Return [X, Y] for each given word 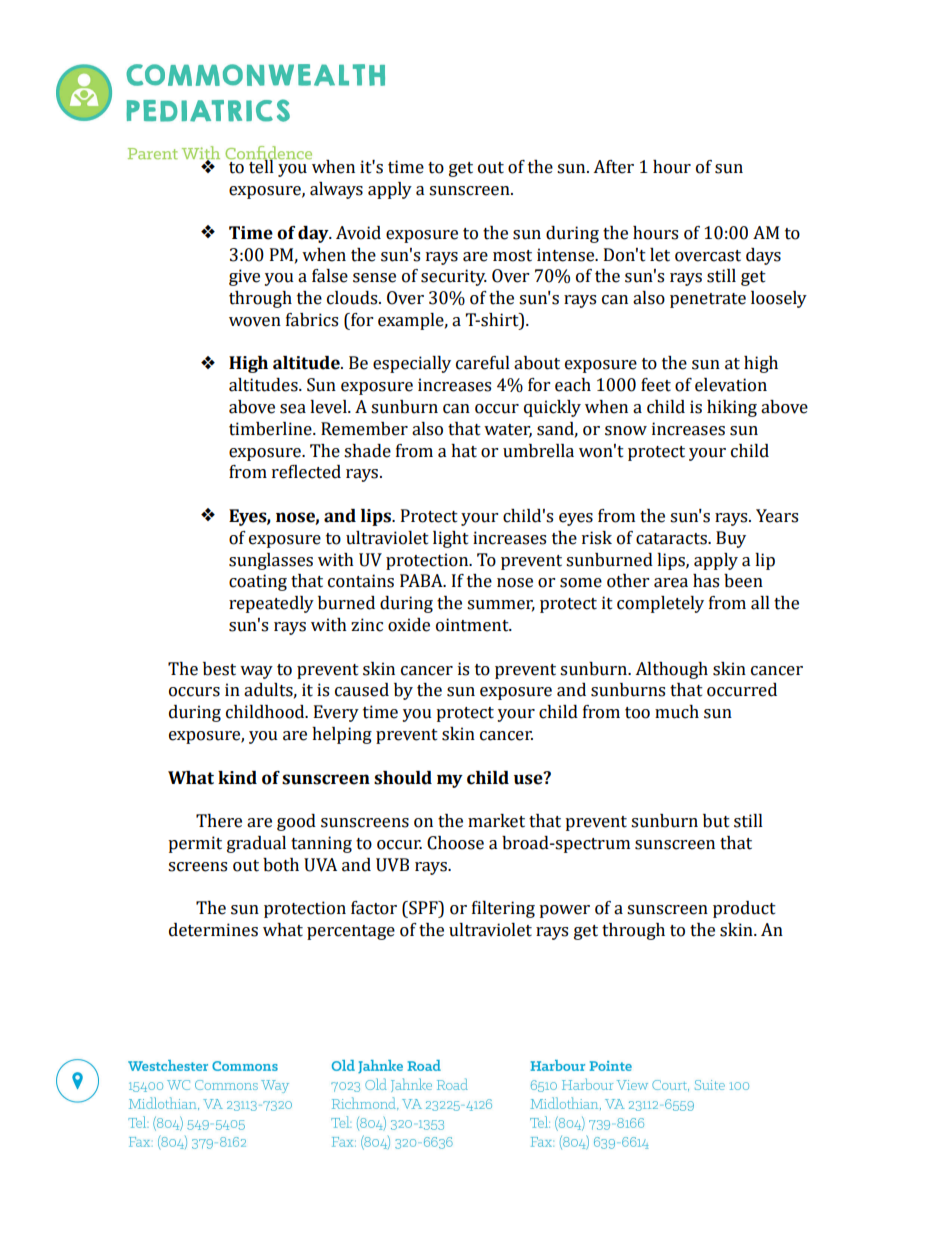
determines [213, 930]
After [613, 167]
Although [671, 670]
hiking [732, 408]
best [219, 669]
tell [261, 166]
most [512, 256]
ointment [473, 625]
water [508, 430]
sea [293, 409]
